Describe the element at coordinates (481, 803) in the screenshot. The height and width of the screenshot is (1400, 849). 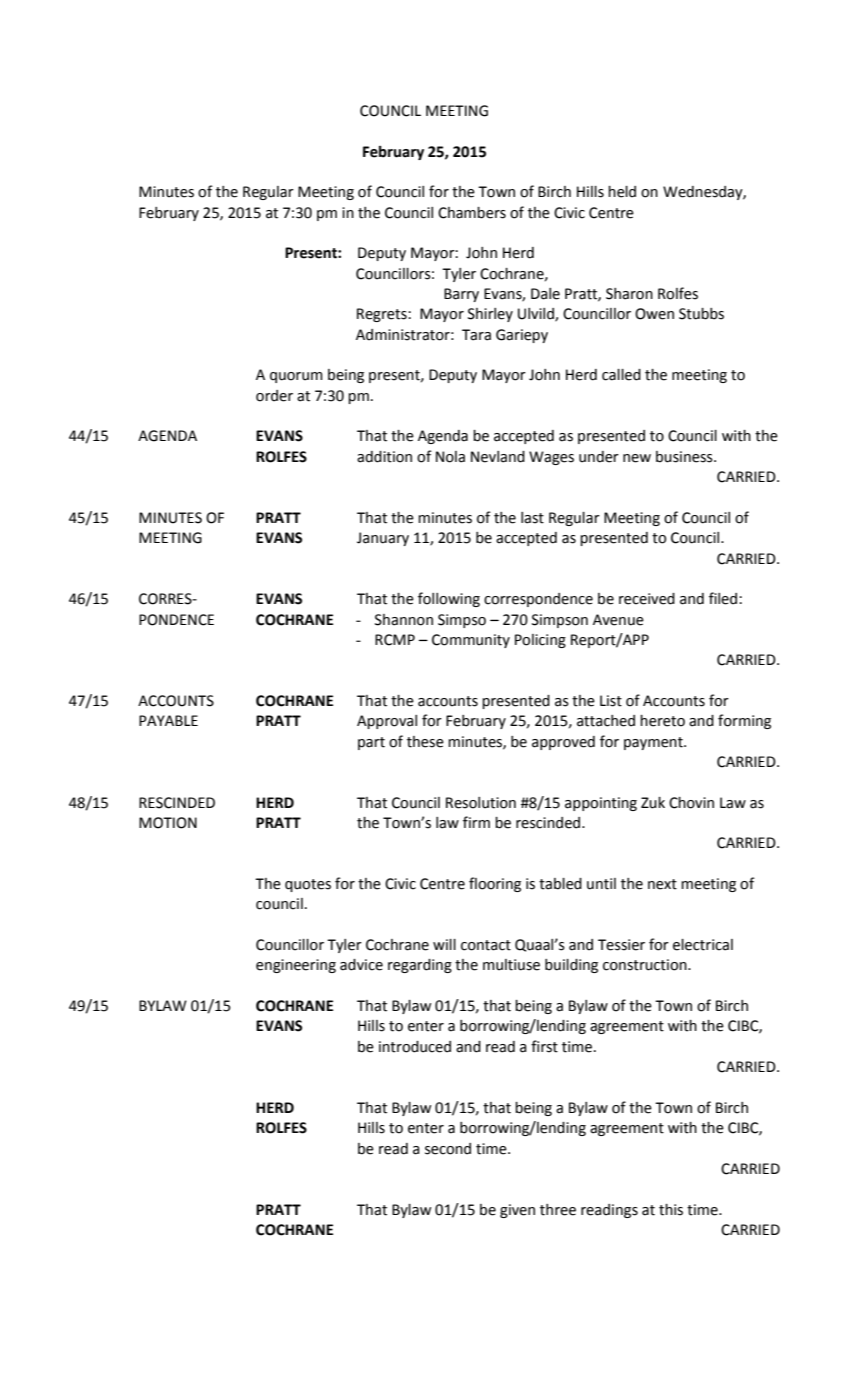
I see `Resolution` at that location.
